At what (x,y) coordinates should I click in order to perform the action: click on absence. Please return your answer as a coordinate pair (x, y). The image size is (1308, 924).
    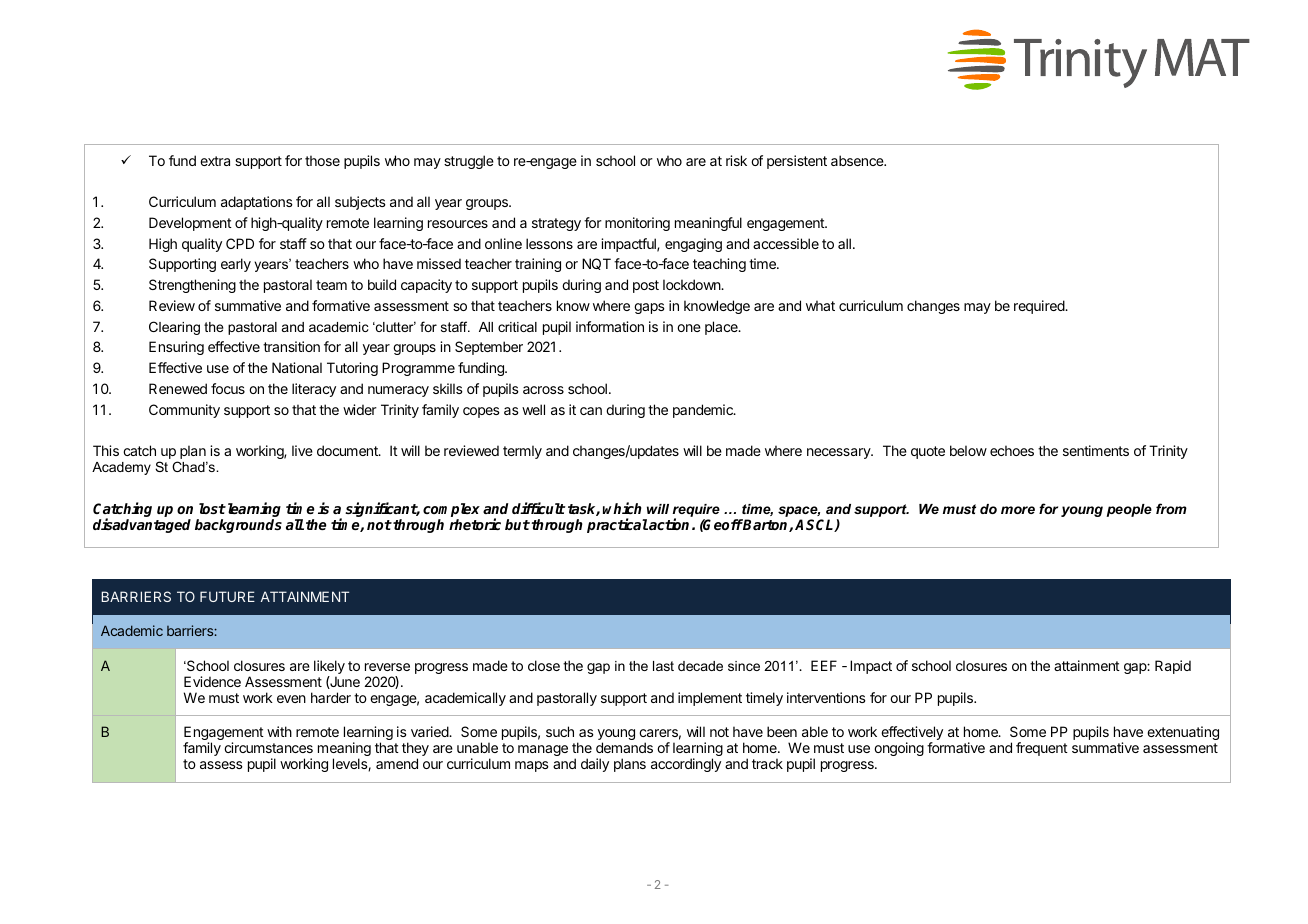
    Looking at the image, I should click on (858, 160).
